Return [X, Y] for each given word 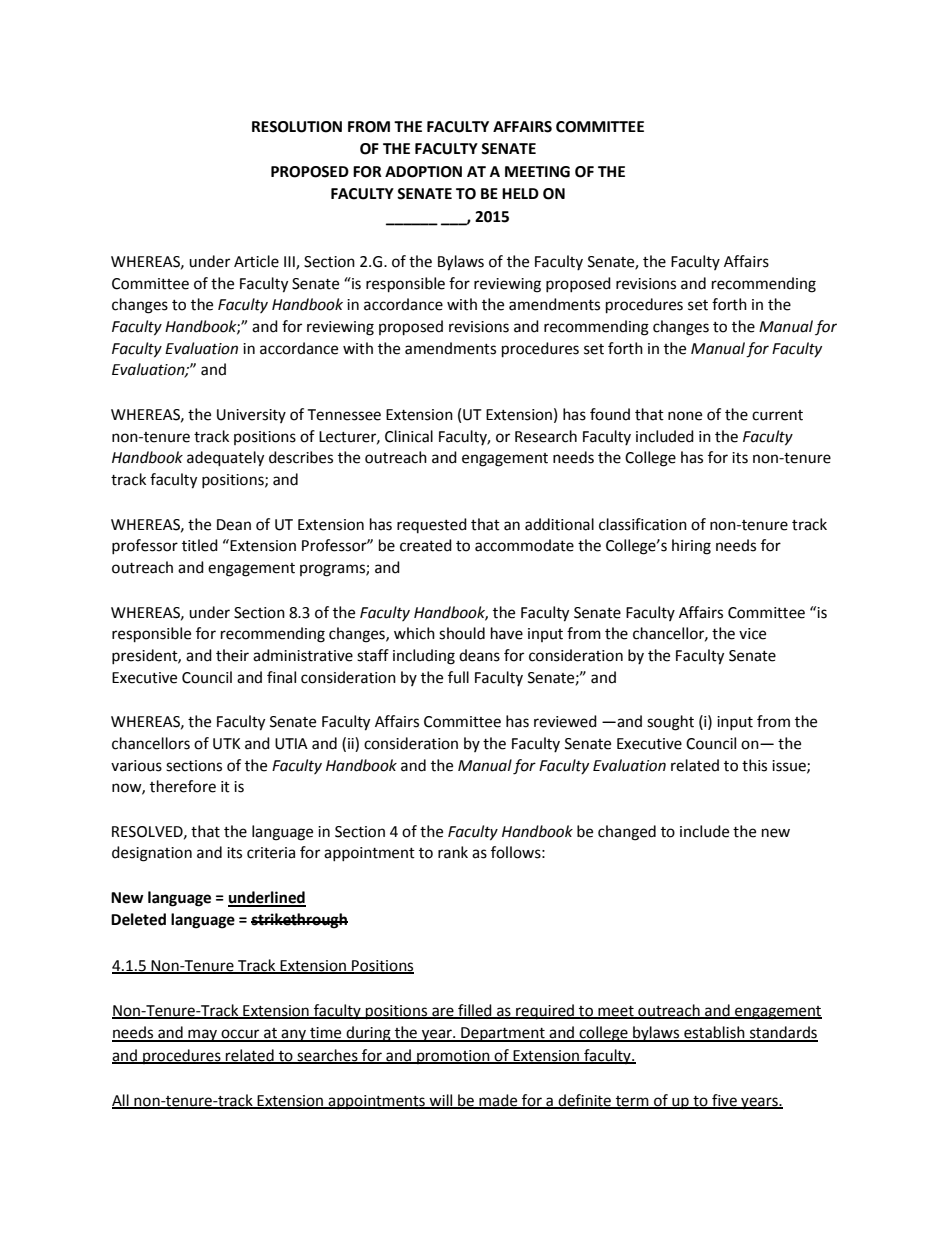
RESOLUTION [297, 127]
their [232, 655]
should [462, 633]
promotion [453, 1057]
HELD [520, 193]
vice [752, 634]
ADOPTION [423, 172]
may [203, 1035]
